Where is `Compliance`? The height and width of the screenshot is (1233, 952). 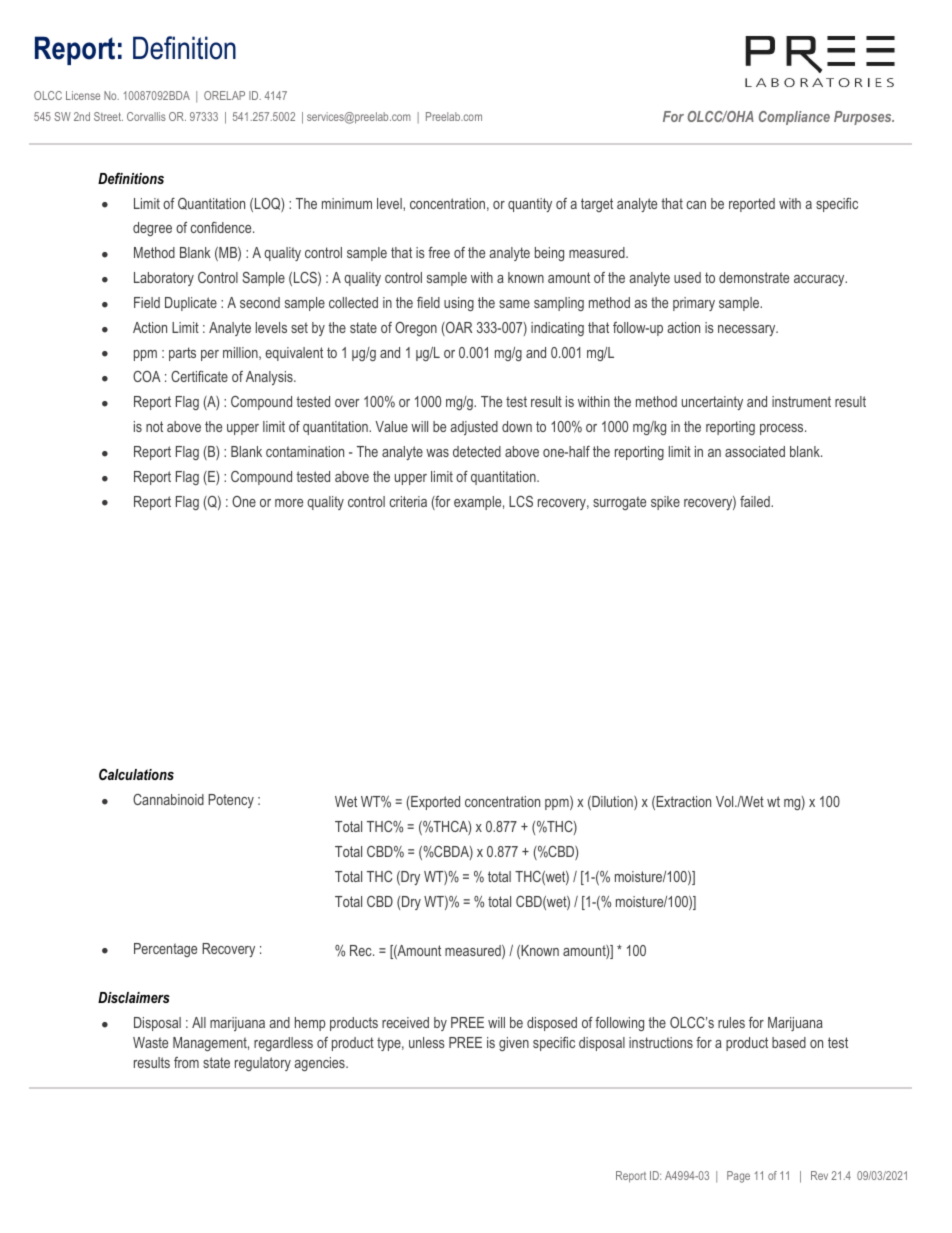 Compliance is located at coordinates (794, 118).
